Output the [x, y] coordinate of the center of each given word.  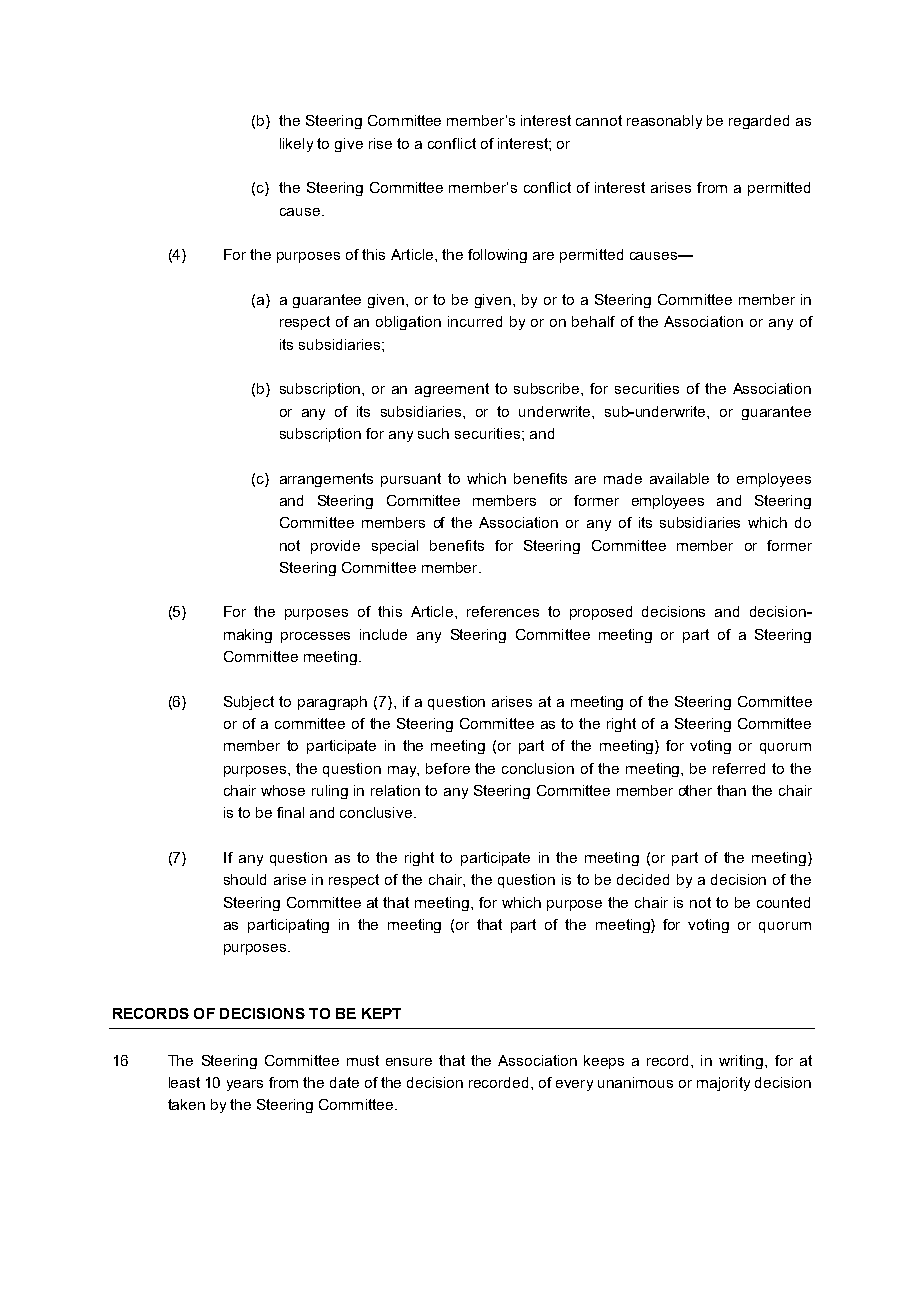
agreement [452, 390]
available [679, 478]
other [695, 790]
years [245, 1085]
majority [723, 1084]
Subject [249, 703]
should [245, 879]
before [448, 768]
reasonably [664, 122]
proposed [601, 613]
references [503, 611]
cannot [599, 120]
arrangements [326, 480]
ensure [409, 1062]
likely [296, 145]
